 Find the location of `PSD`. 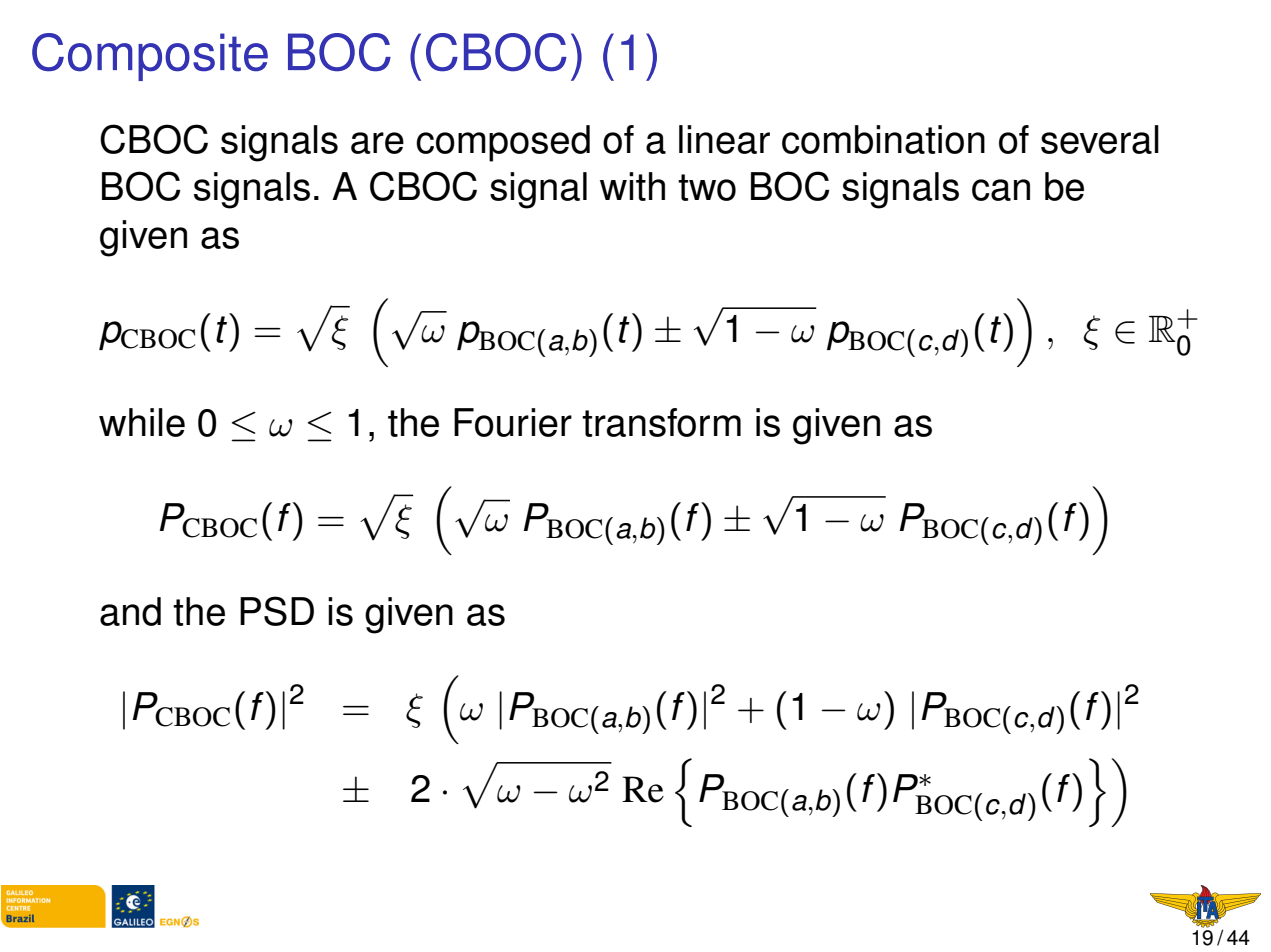

PSD is located at coordinates (277, 611).
